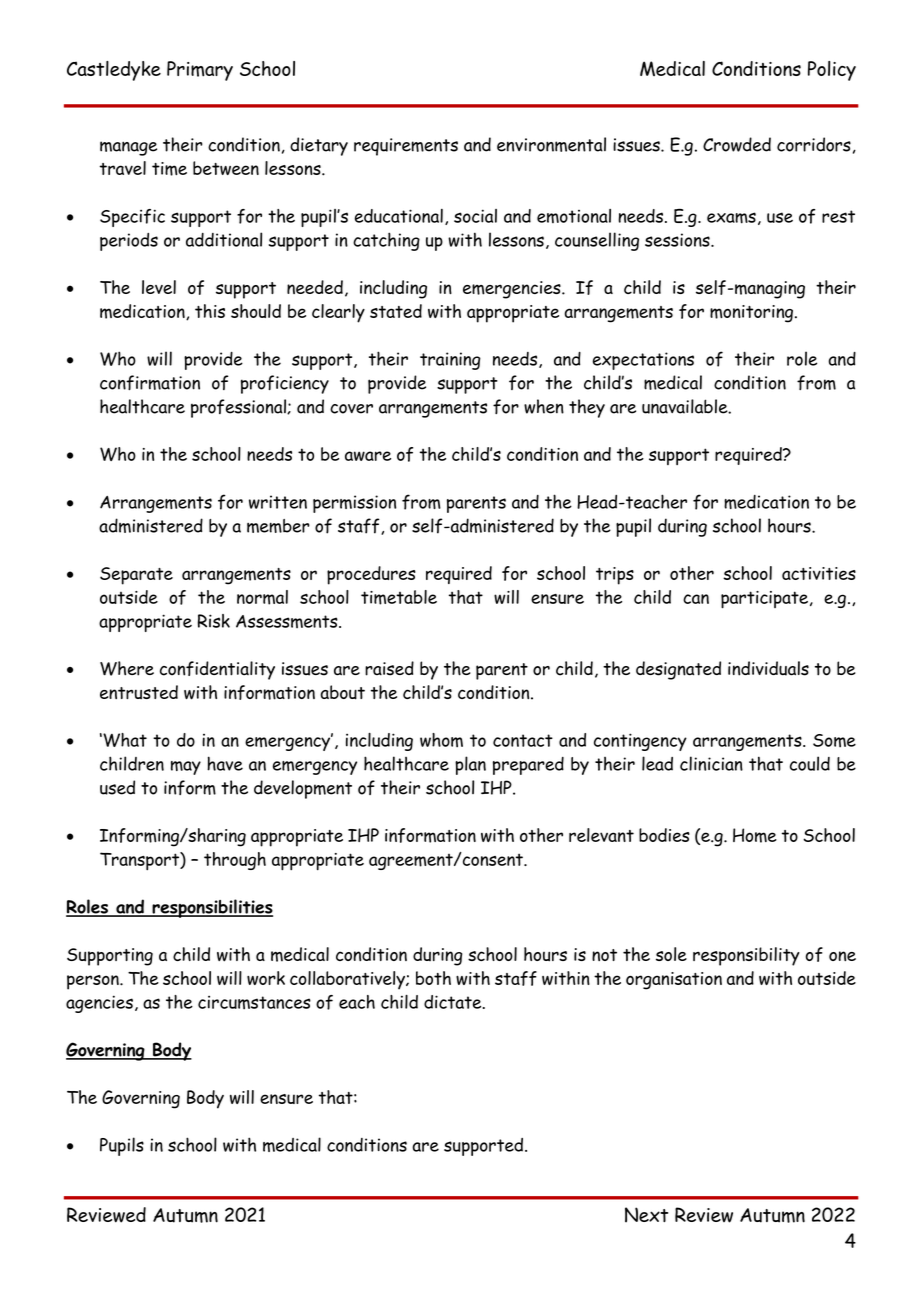 The width and height of the page is (924, 1308). I want to click on Risk, so click(214, 621).
